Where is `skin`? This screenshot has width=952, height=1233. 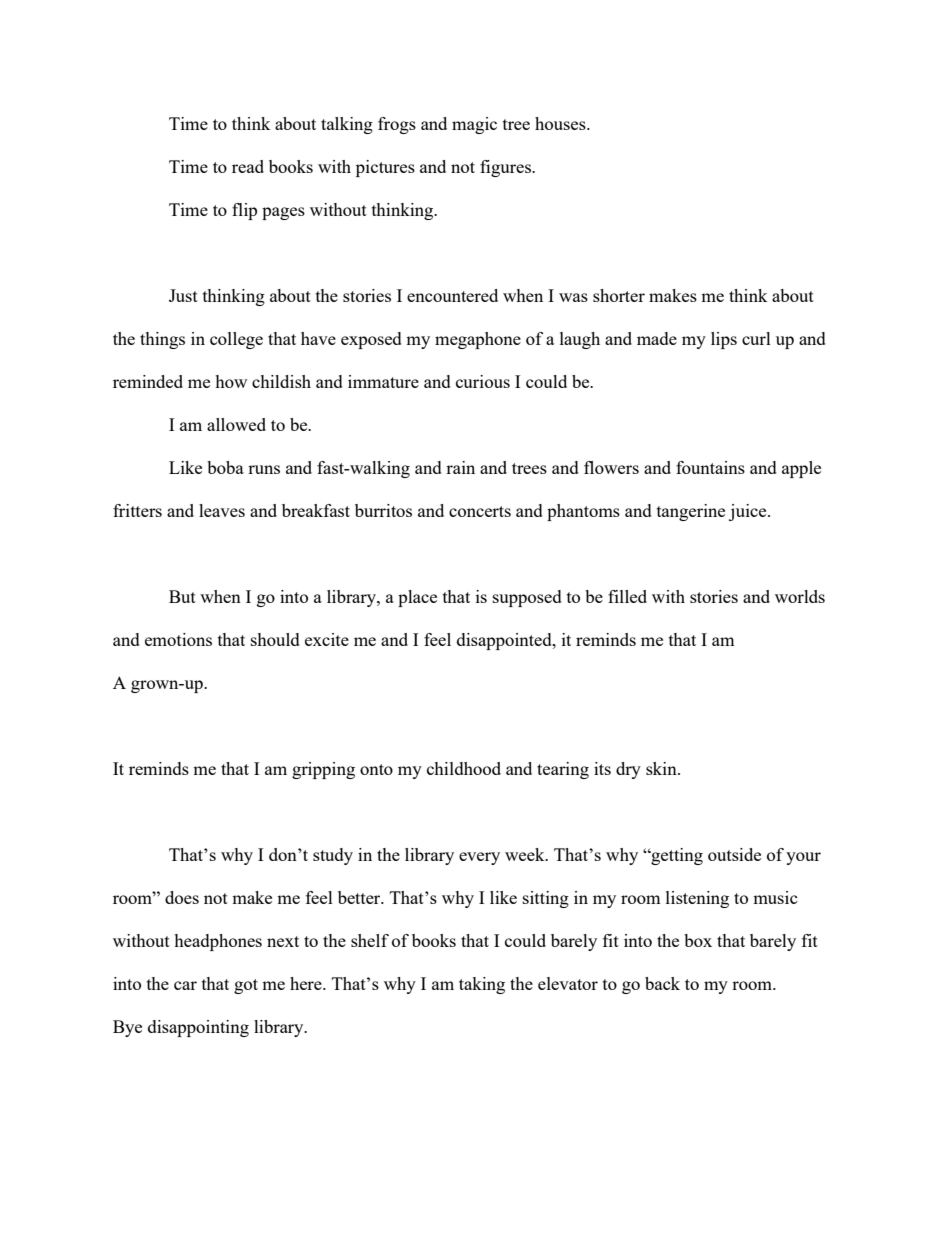
skin is located at coordinates (662, 768).
